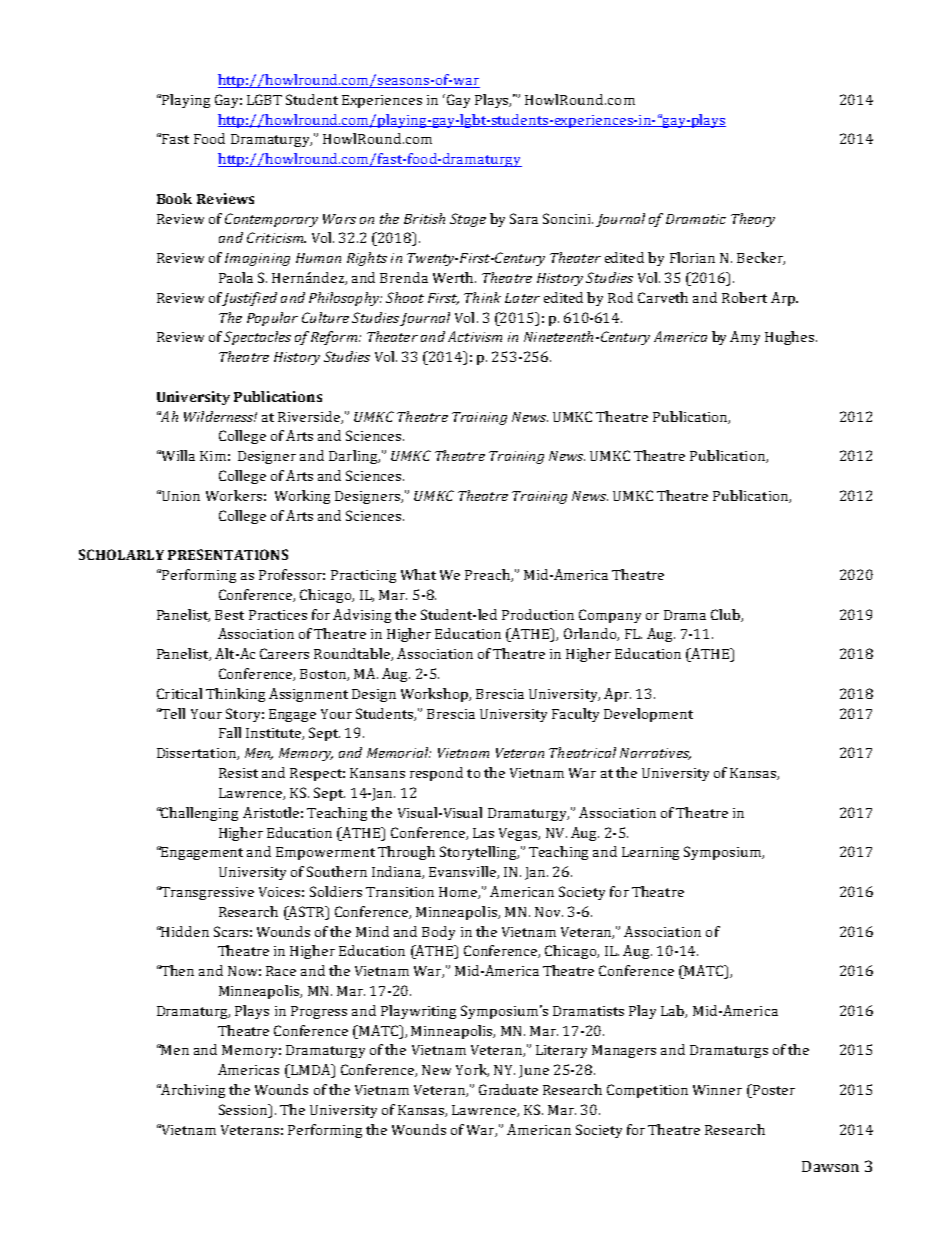  What do you see at coordinates (174, 198) in the screenshot?
I see `Book` at bounding box center [174, 198].
